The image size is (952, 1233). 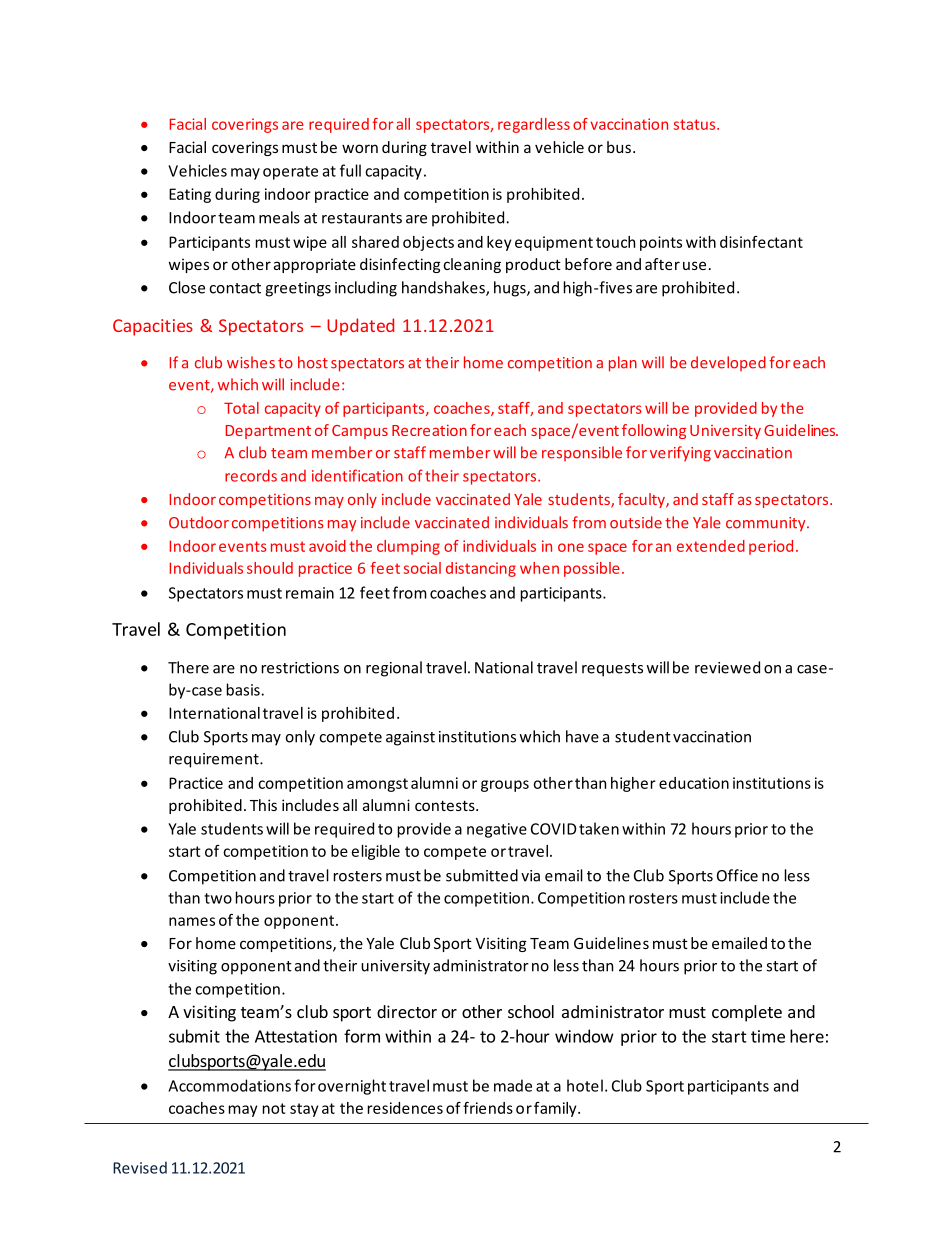 I want to click on developed, so click(x=728, y=363).
